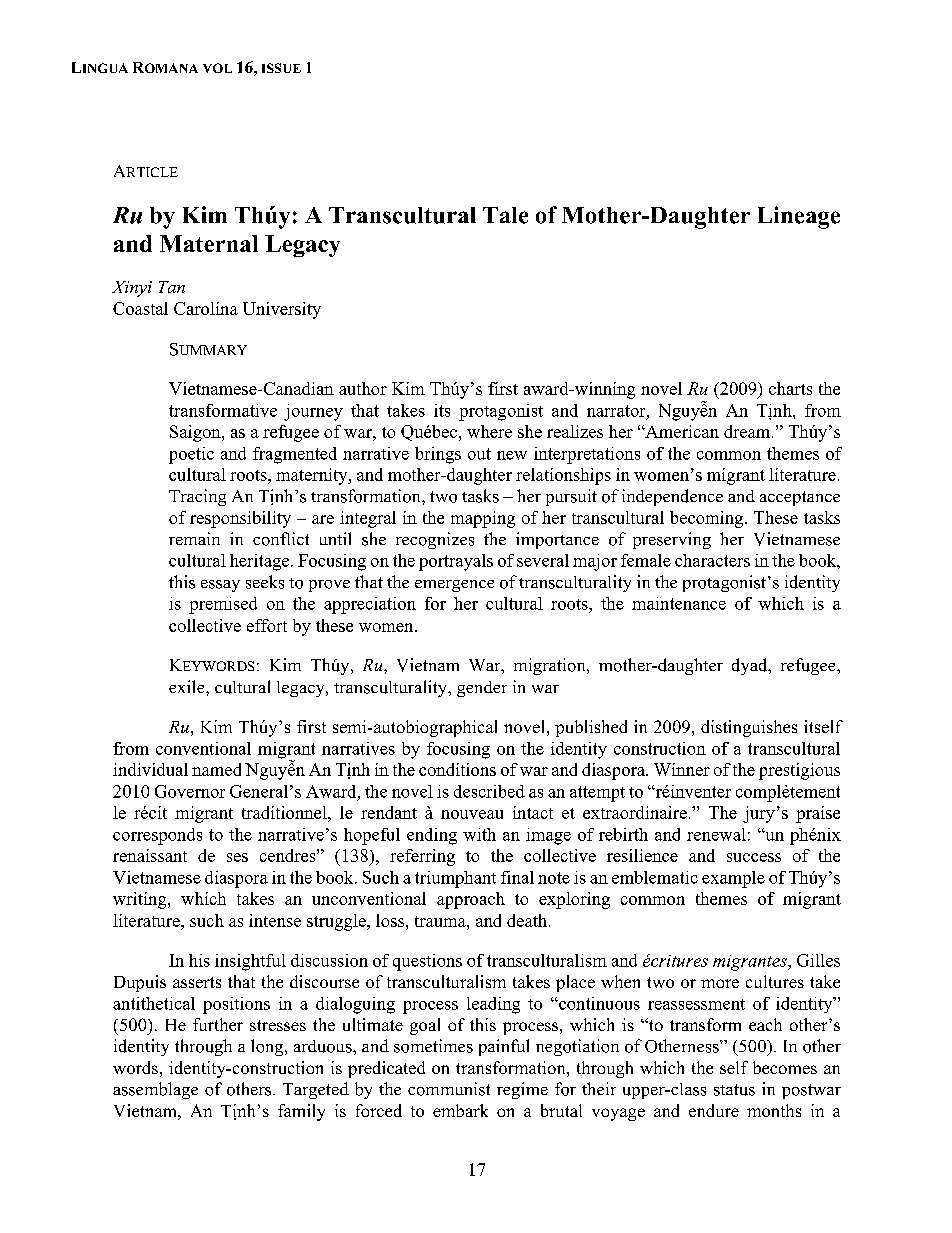  Describe the element at coordinates (799, 217) in the screenshot. I see `Lineage` at that location.
